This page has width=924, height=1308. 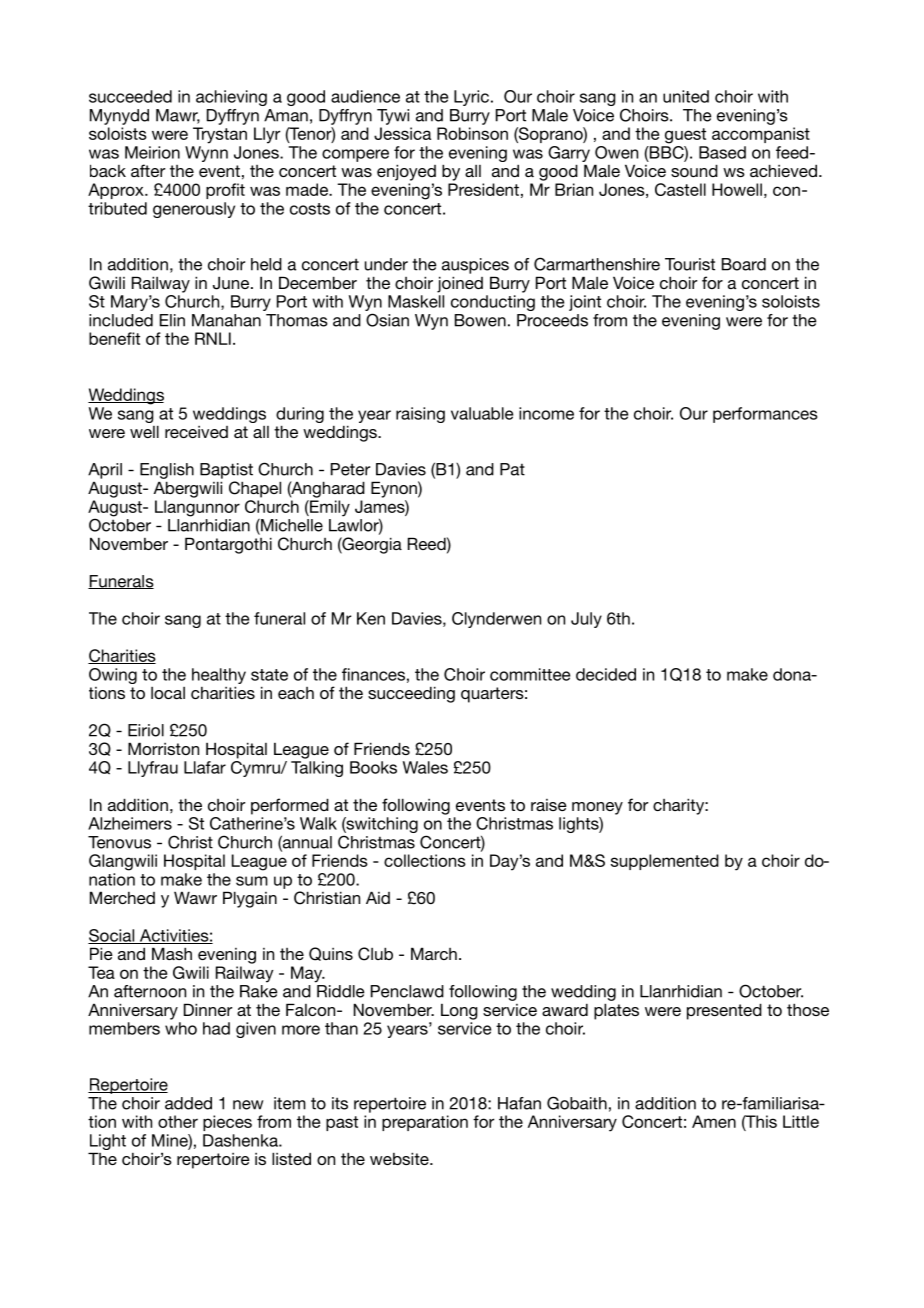 I want to click on Ken, so click(x=371, y=618).
